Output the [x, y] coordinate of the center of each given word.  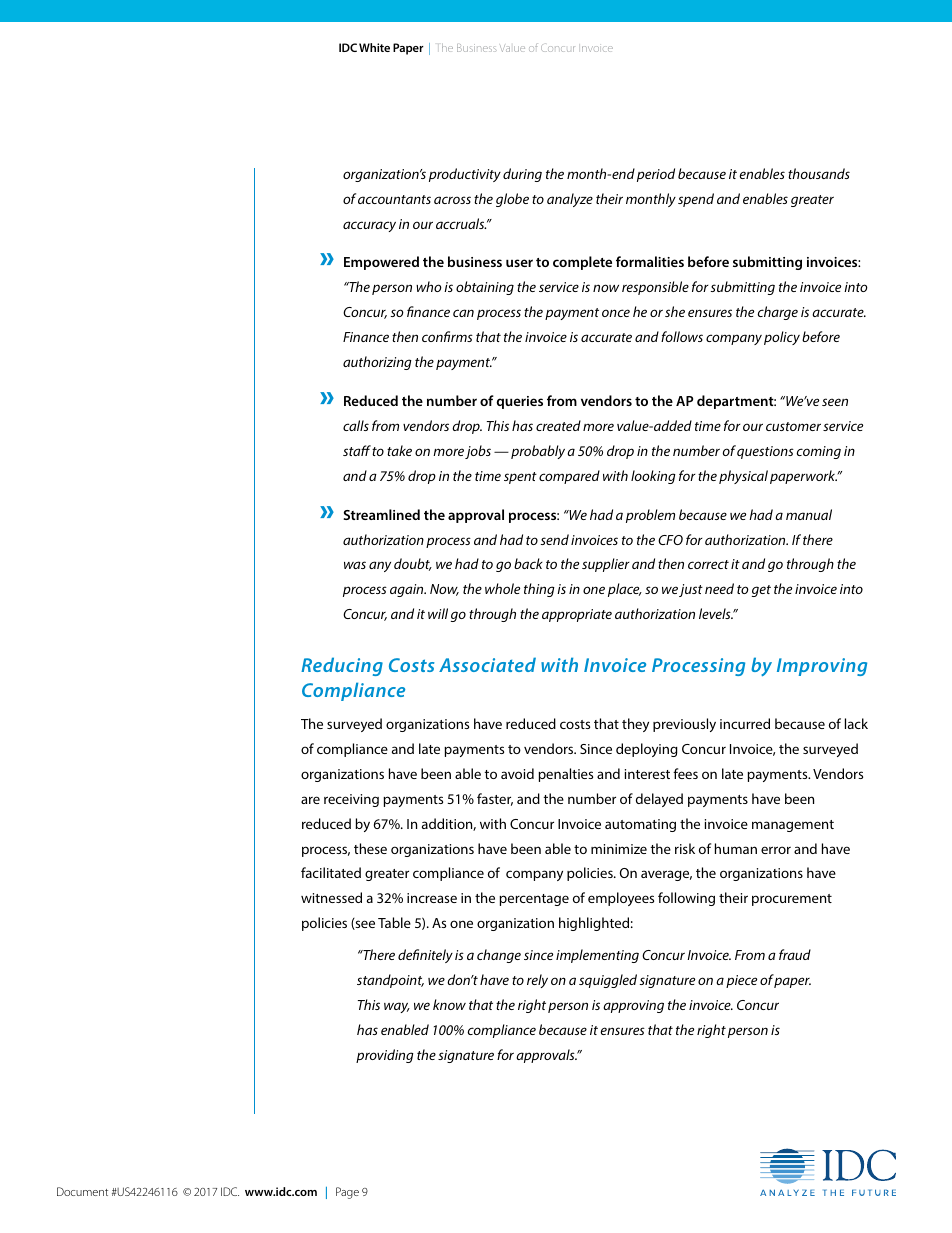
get [761, 591]
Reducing [342, 666]
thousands [819, 173]
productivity [465, 175]
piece [741, 981]
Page [347, 1193]
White [374, 47]
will [438, 613]
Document [82, 1191]
